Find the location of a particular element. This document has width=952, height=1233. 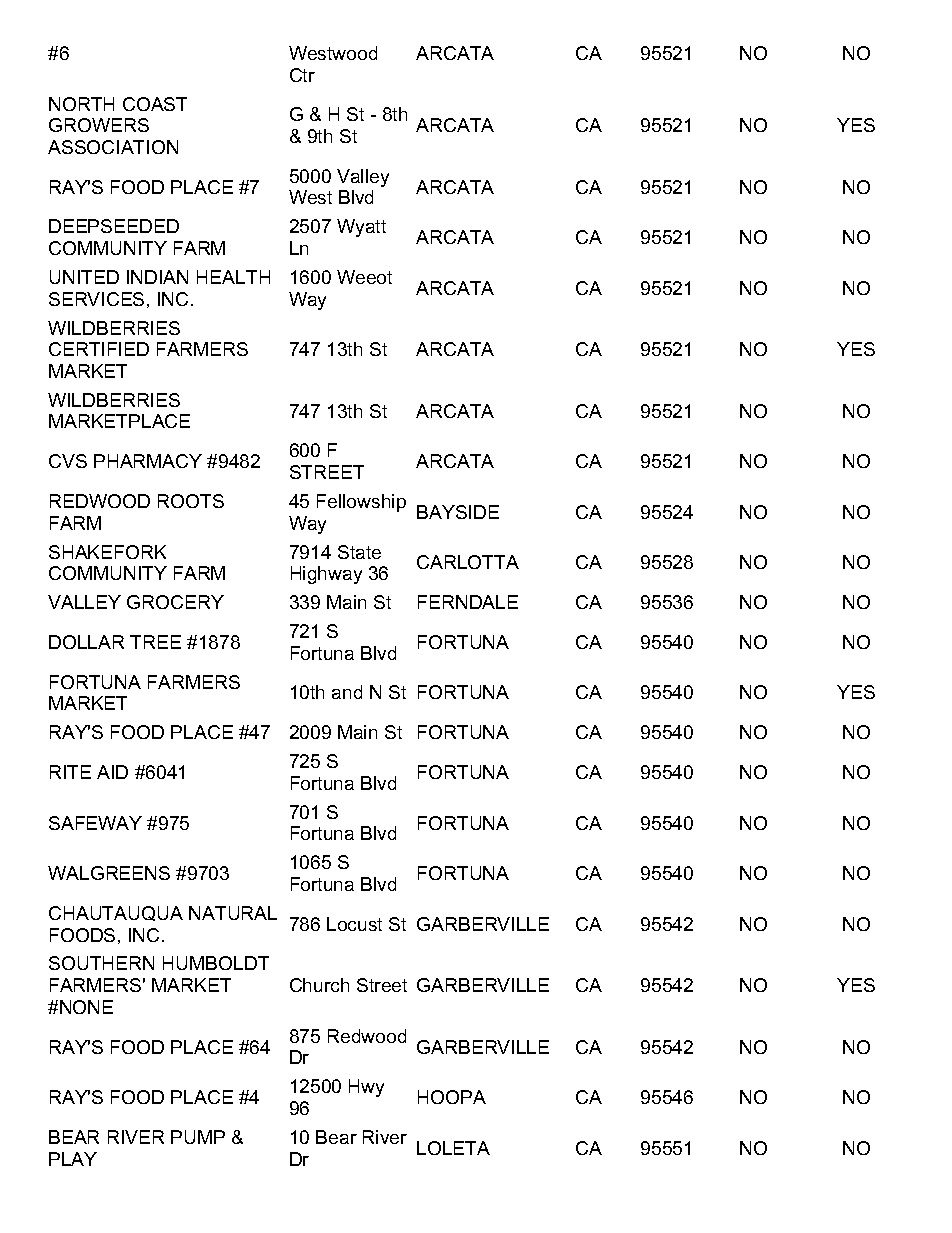

Ctr is located at coordinates (302, 75).
